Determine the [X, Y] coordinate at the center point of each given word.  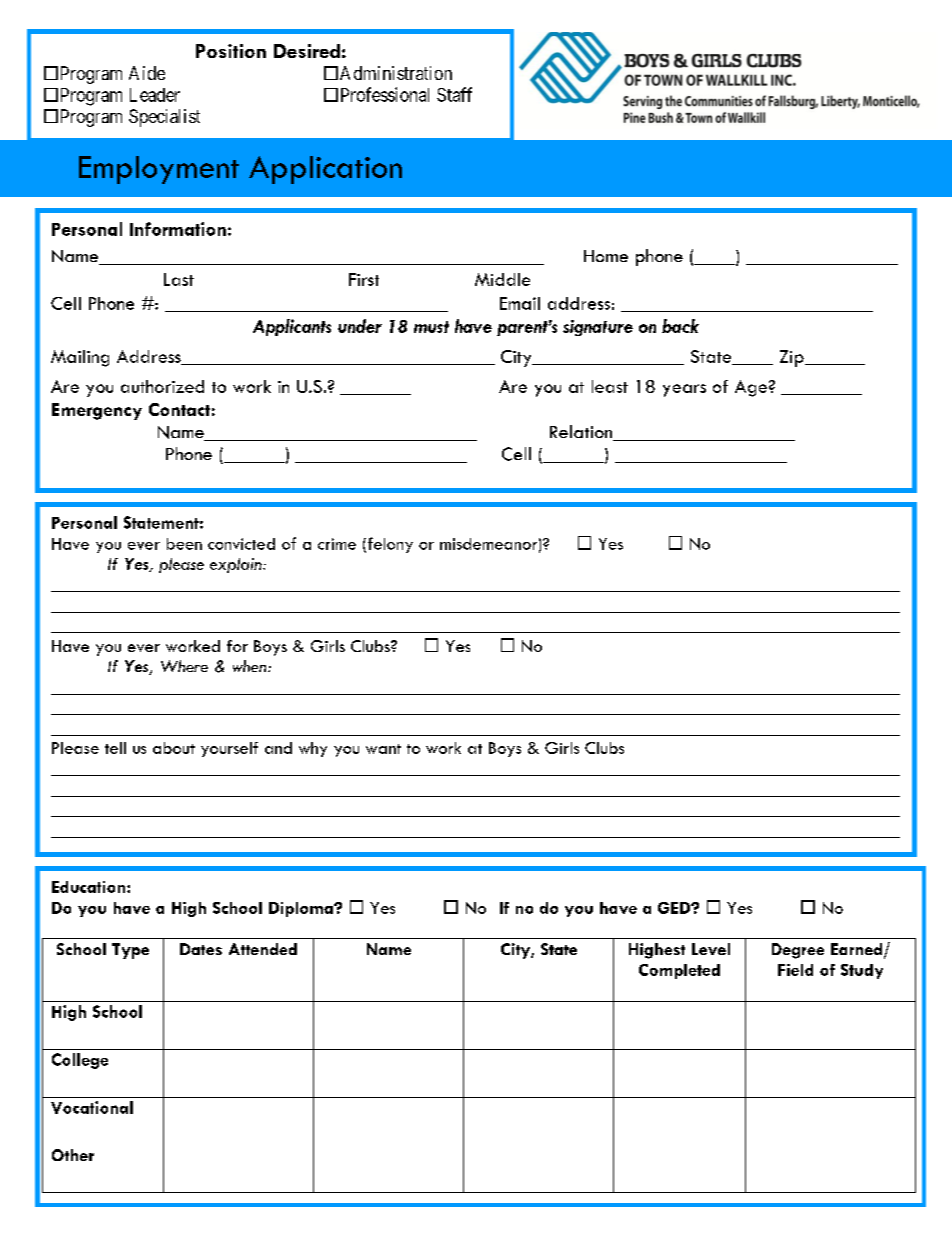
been [184, 544]
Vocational [92, 1107]
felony [389, 545]
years [684, 390]
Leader [155, 95]
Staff [454, 94]
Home [606, 256]
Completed [679, 971]
